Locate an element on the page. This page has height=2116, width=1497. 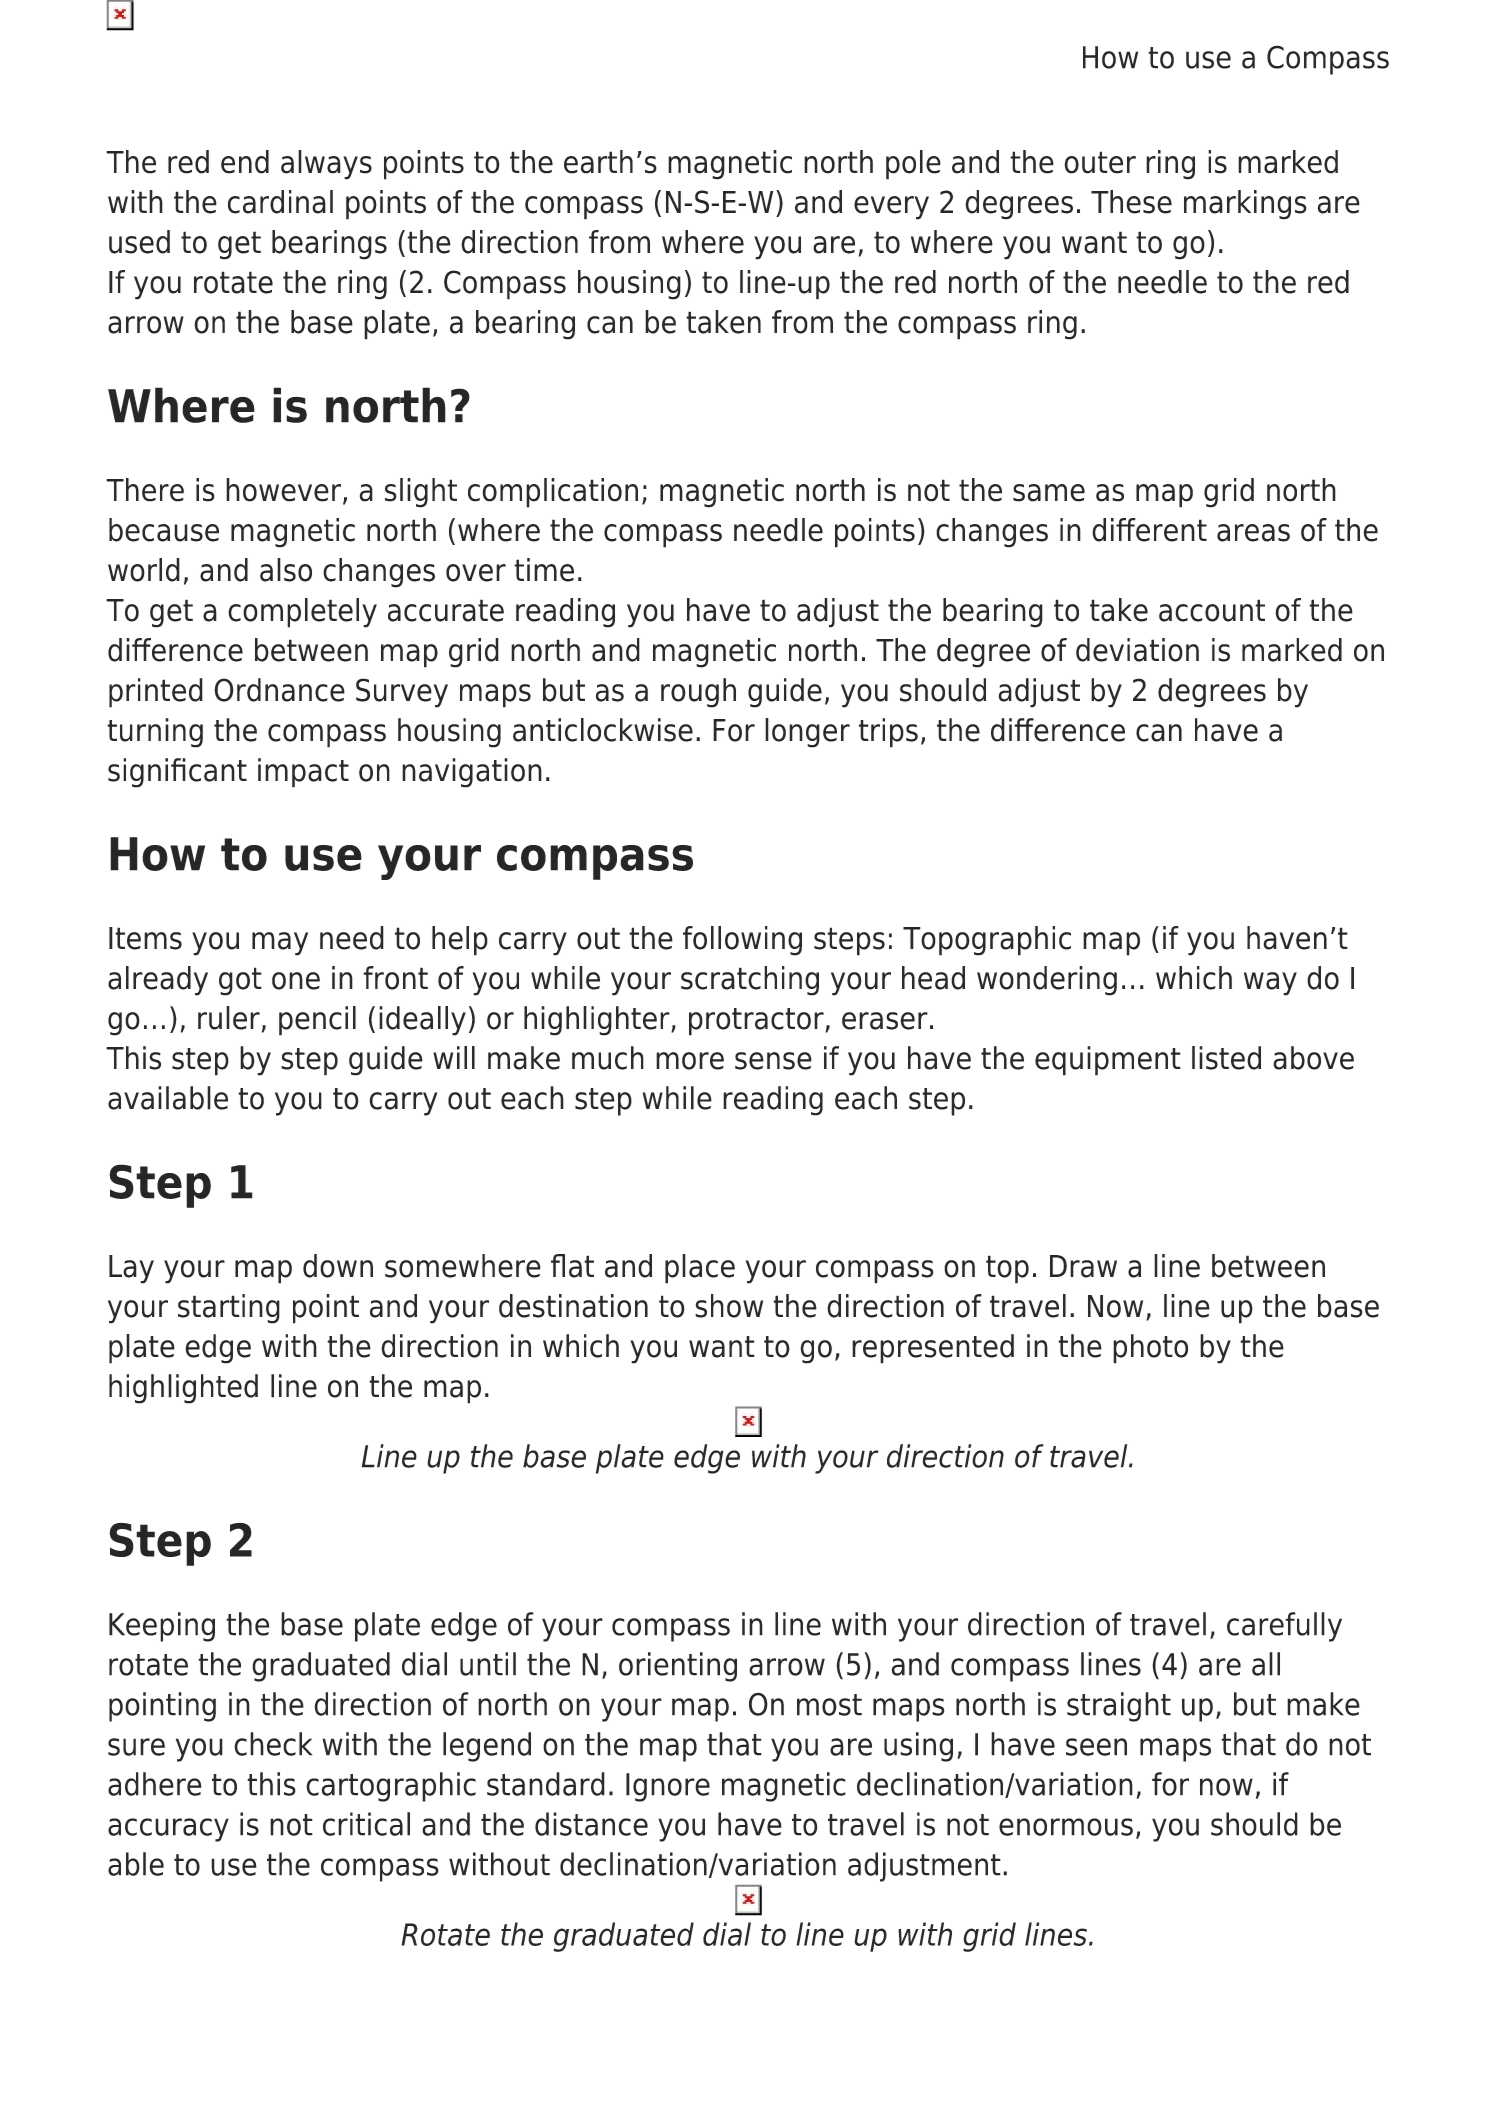
deviation is located at coordinates (1137, 650).
